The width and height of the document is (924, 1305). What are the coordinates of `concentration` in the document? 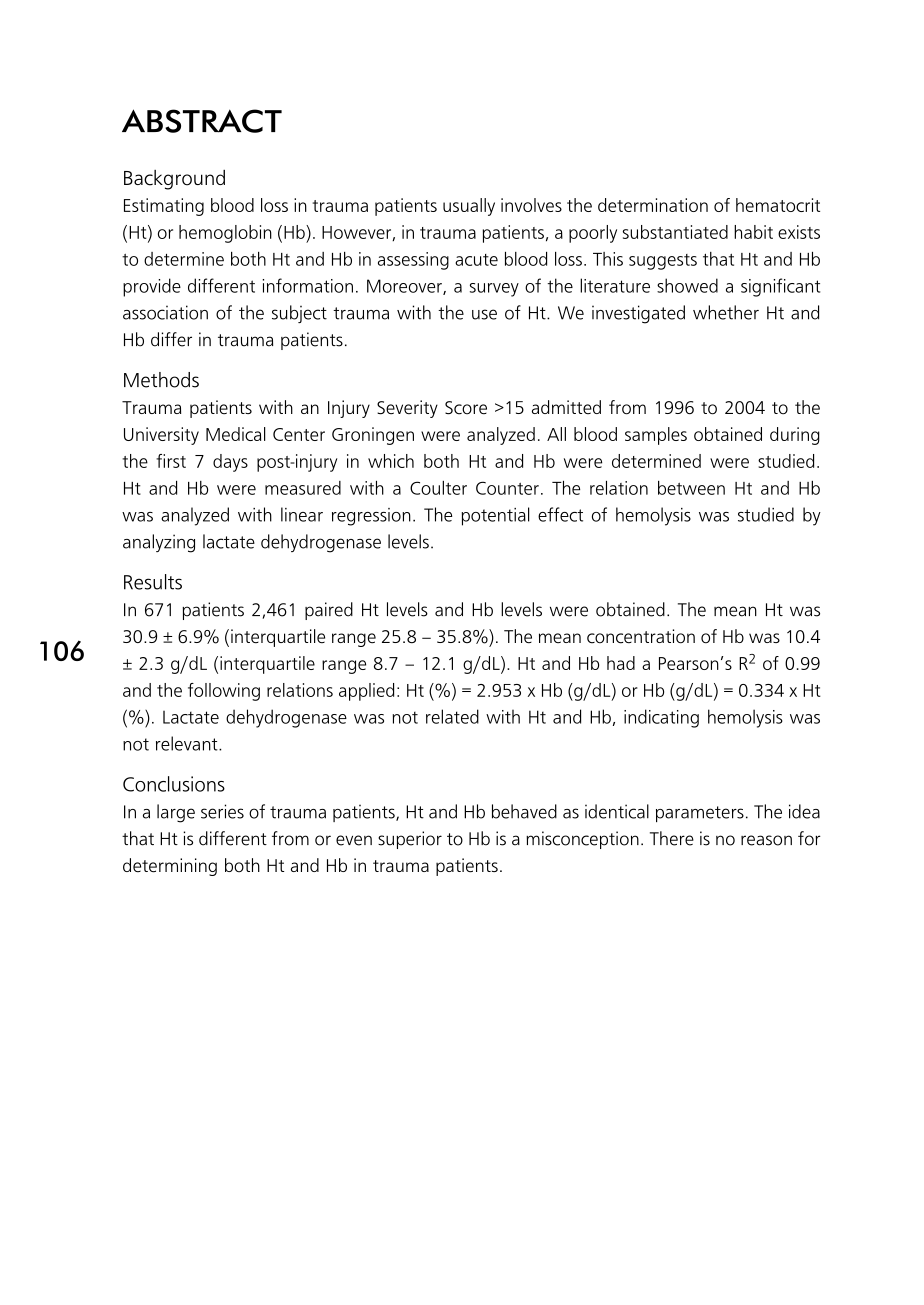 It's located at (641, 636).
